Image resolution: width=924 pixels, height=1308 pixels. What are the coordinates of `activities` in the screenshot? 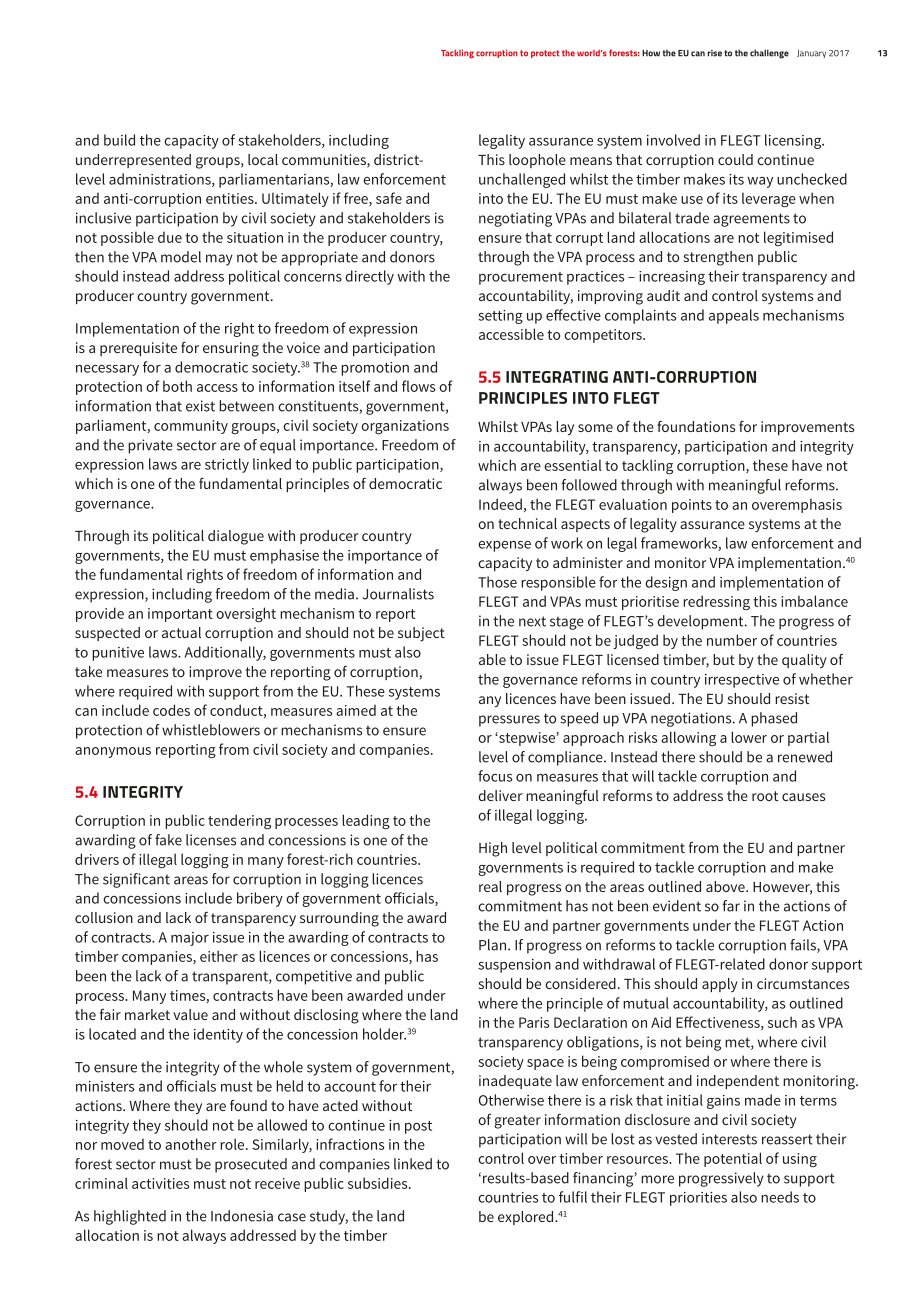 It's located at (160, 1183).
